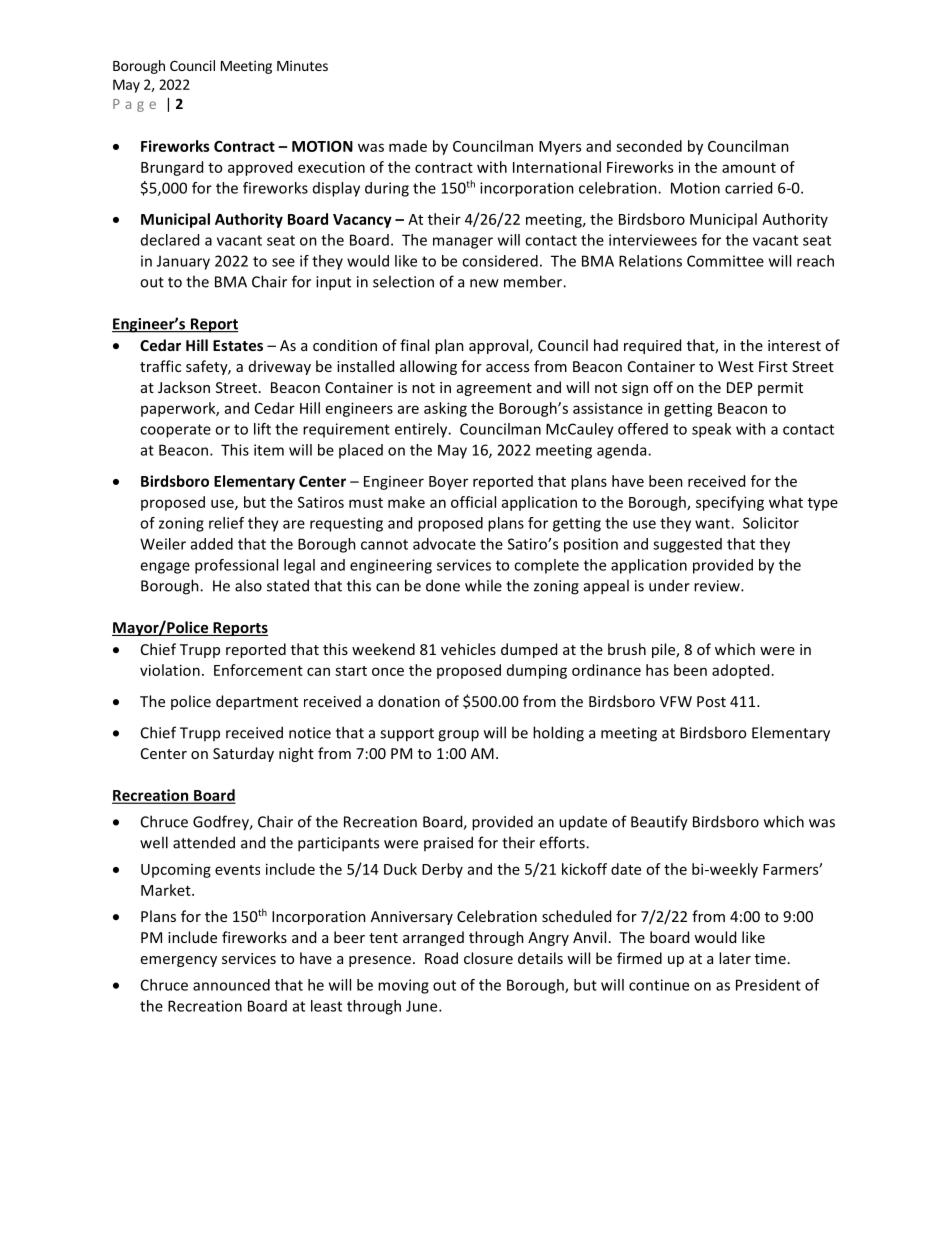  What do you see at coordinates (302, 65) in the screenshot?
I see `Minutes` at bounding box center [302, 65].
